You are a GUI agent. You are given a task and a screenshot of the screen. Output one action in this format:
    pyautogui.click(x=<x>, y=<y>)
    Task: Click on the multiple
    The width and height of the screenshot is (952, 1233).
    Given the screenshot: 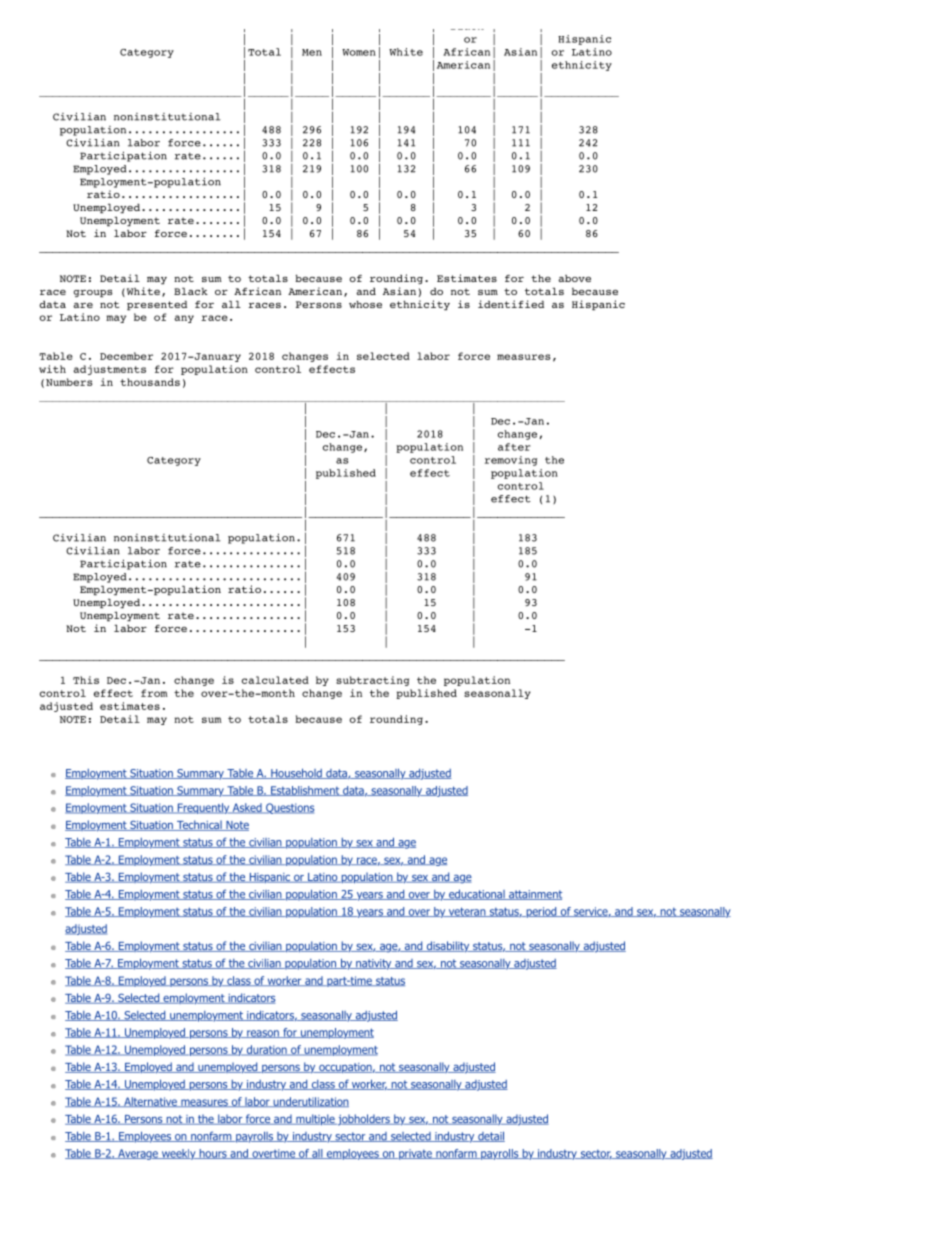 What is the action you would take?
    pyautogui.click(x=315, y=1120)
